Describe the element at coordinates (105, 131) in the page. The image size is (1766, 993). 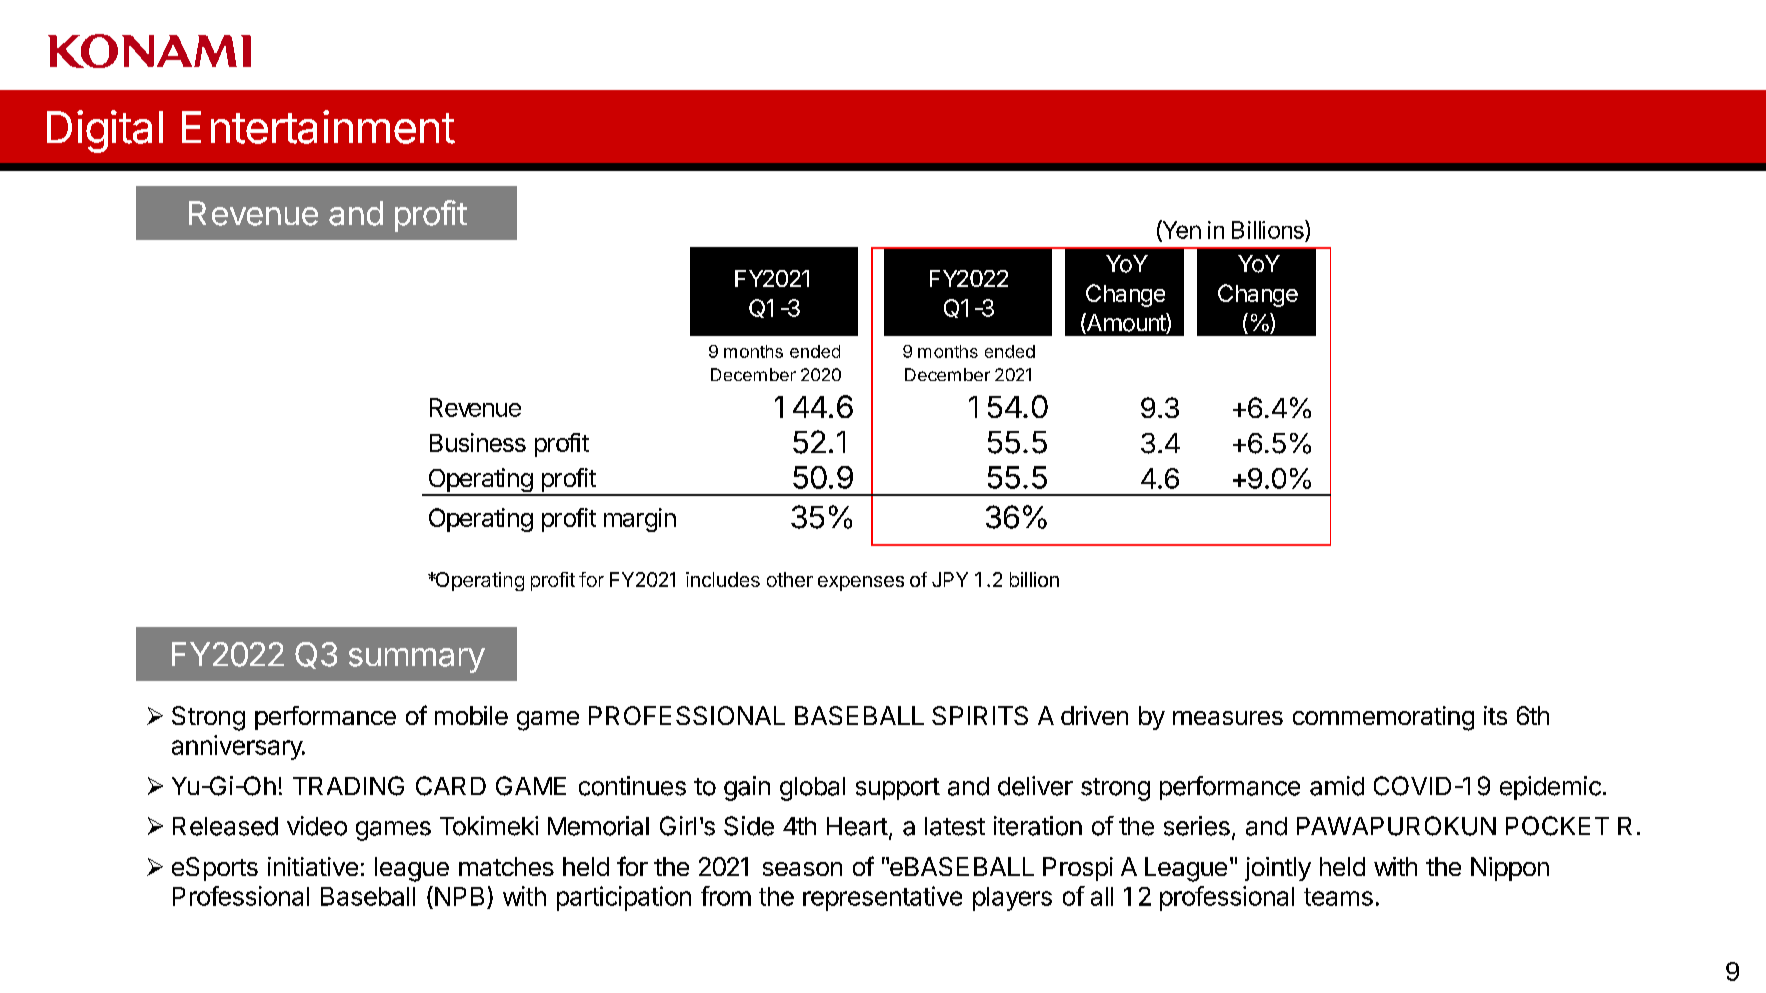
I see `Digital` at that location.
